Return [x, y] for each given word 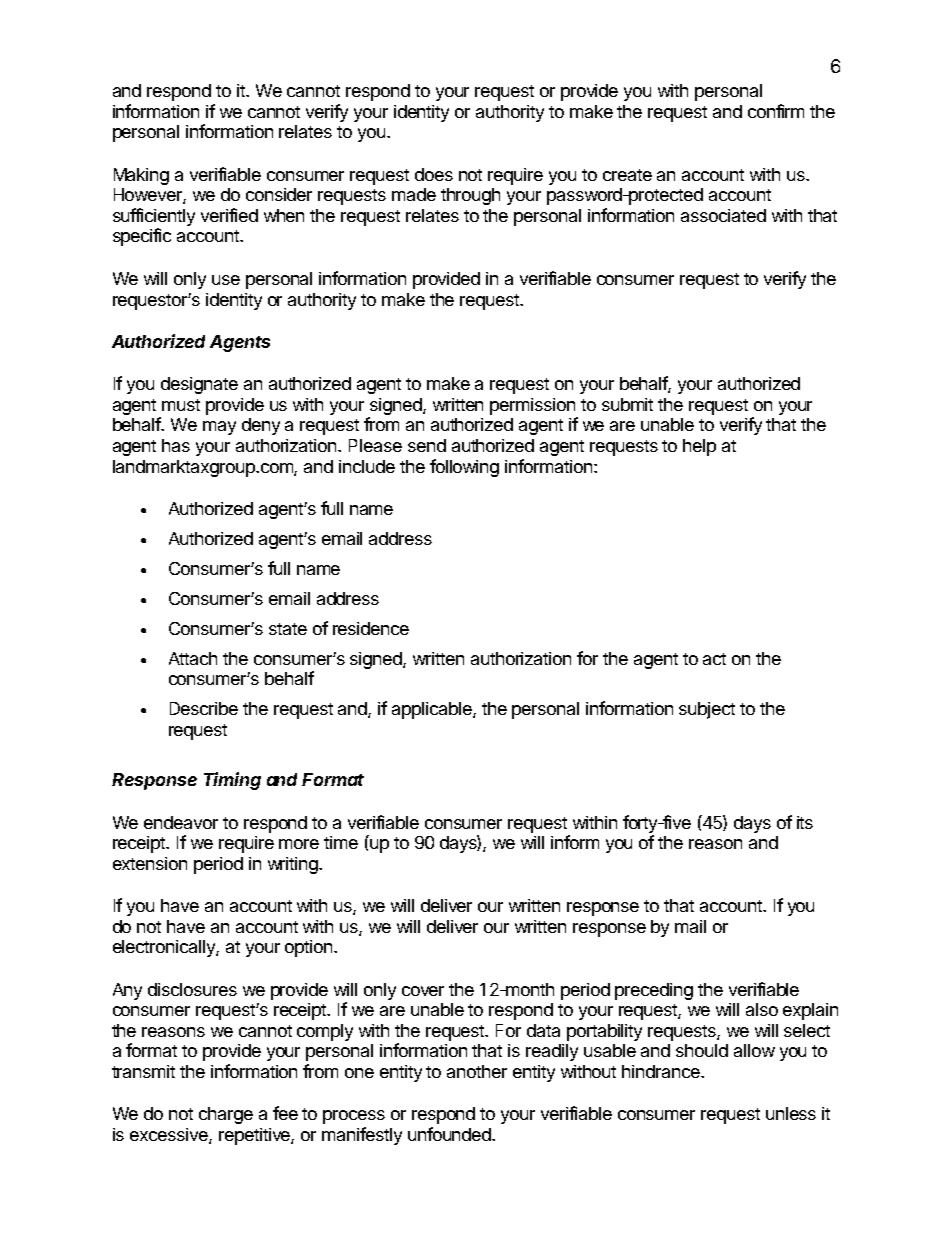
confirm [776, 111]
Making [141, 176]
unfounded [450, 1134]
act [714, 659]
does [434, 174]
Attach [193, 658]
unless [791, 1113]
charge [226, 1115]
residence [371, 628]
